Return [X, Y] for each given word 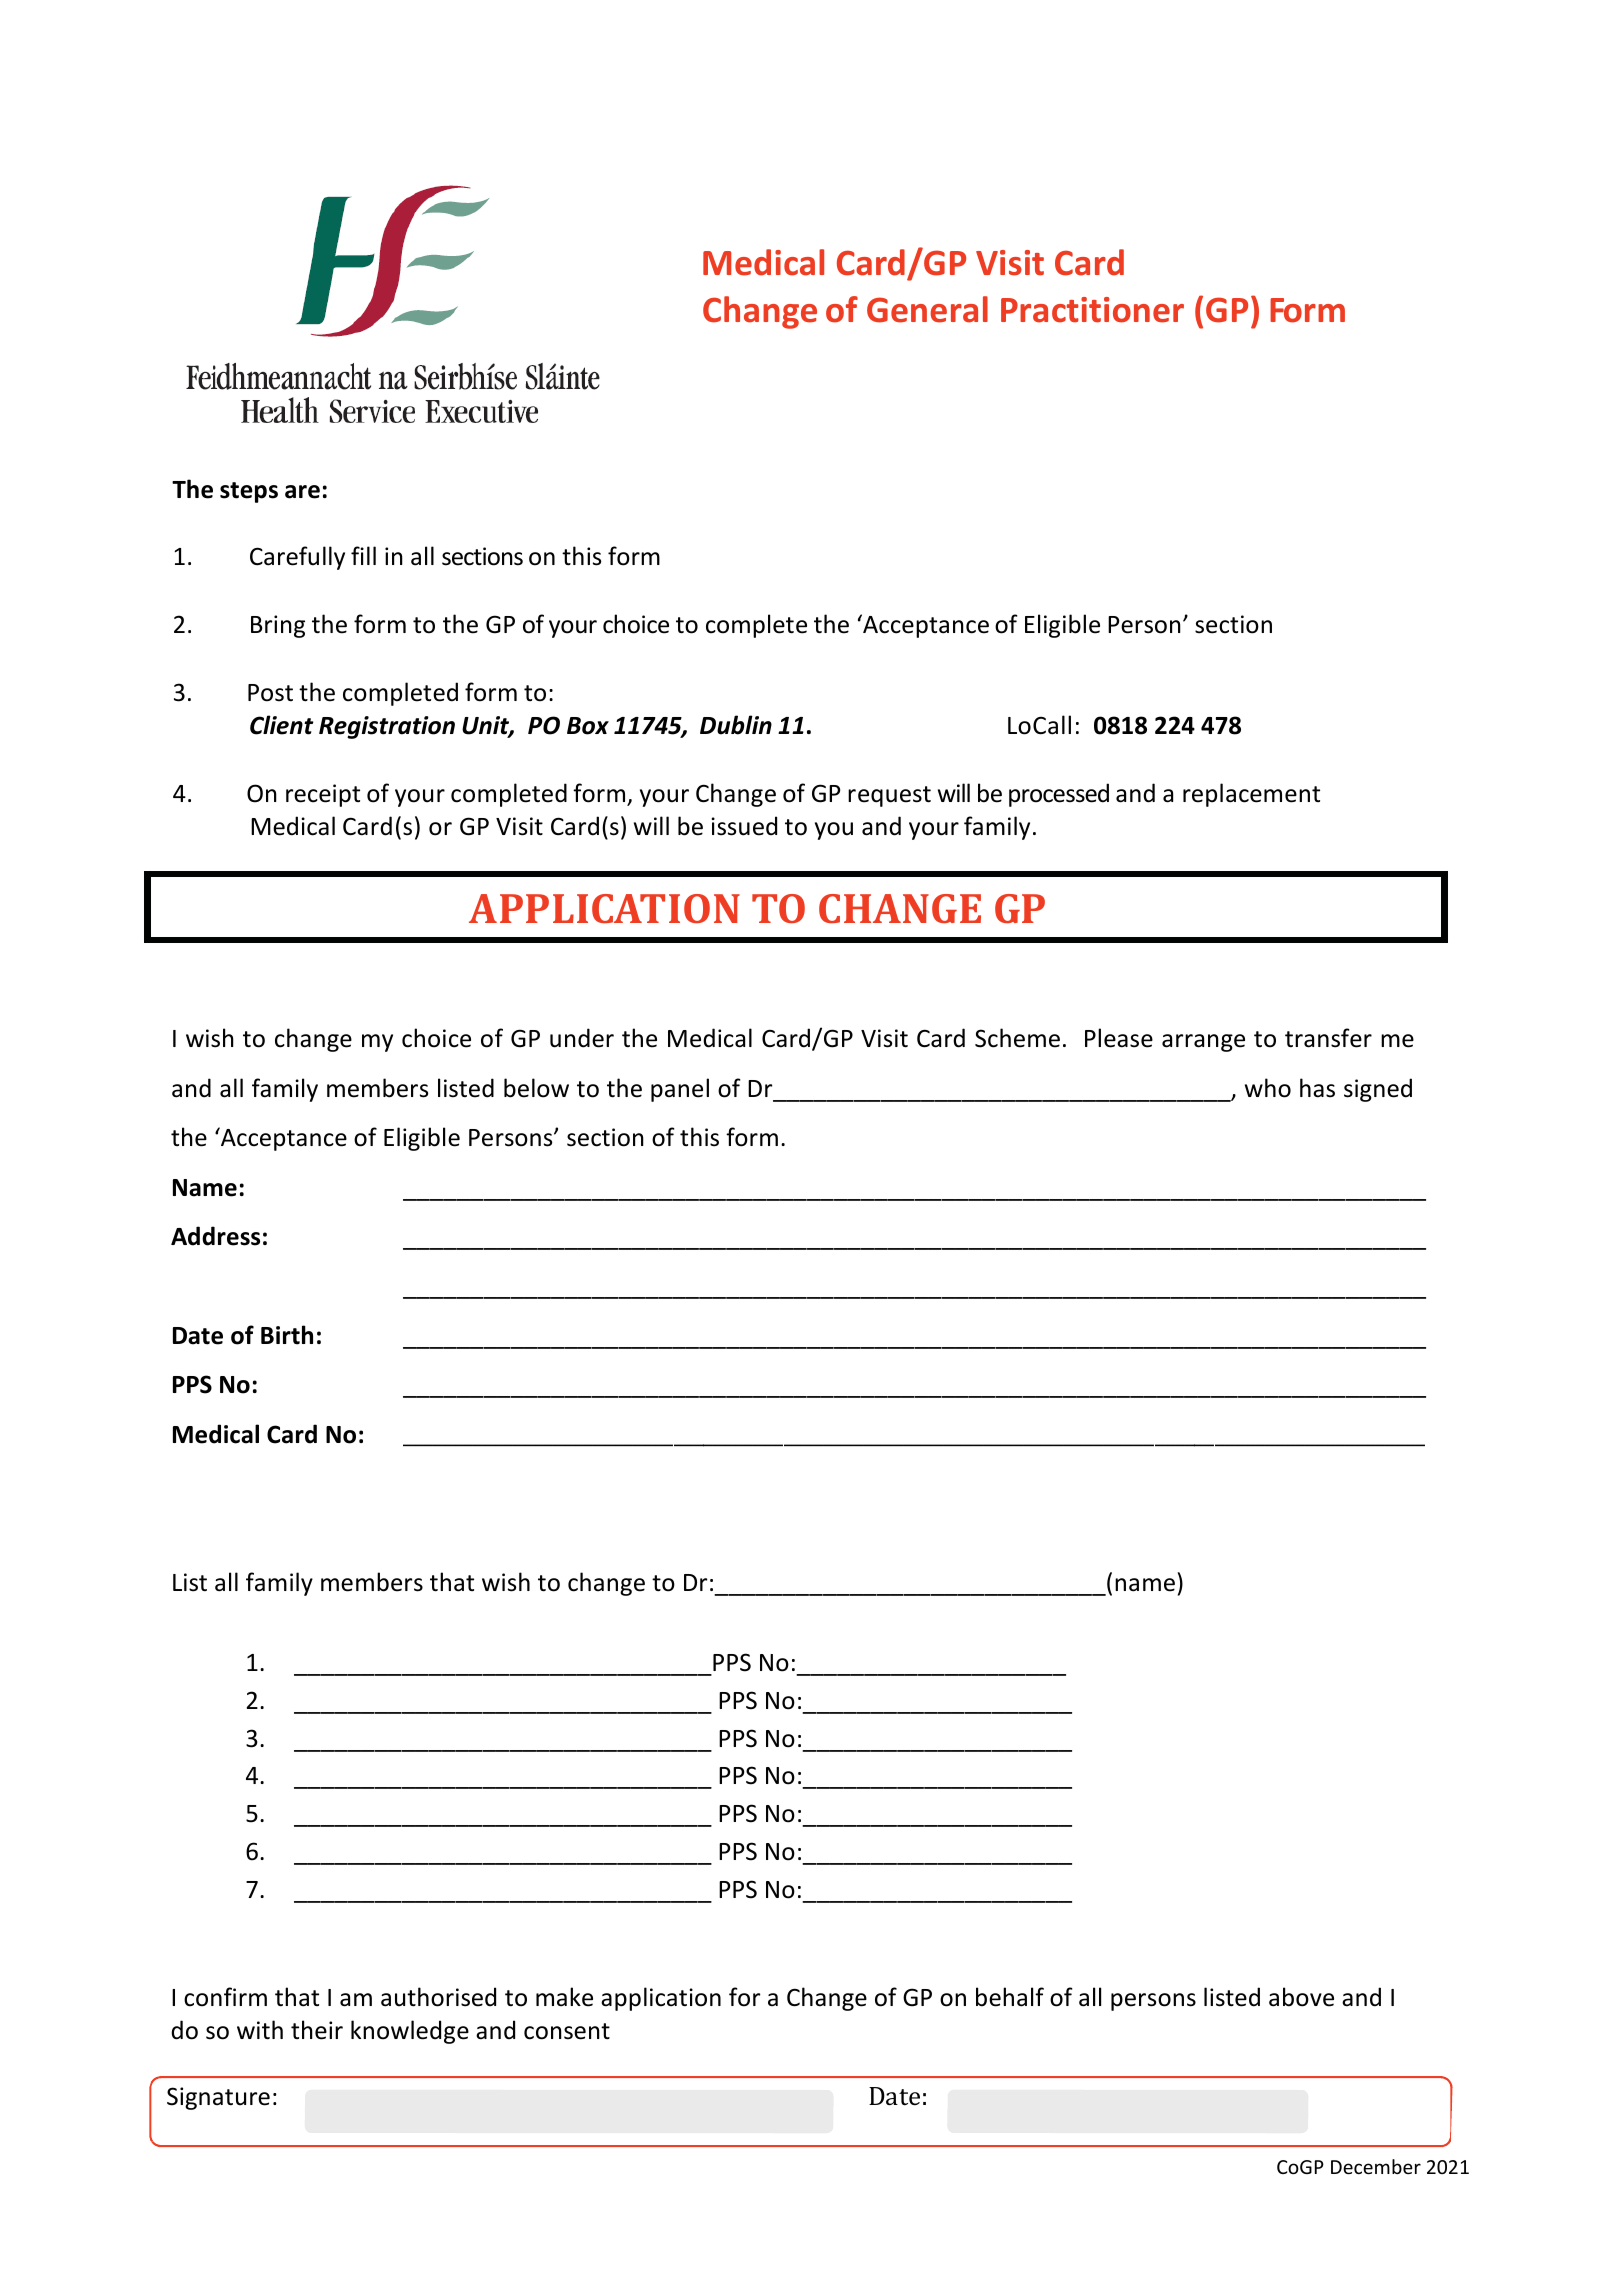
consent [567, 2031]
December [1376, 2166]
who [1268, 1088]
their [317, 2030]
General [927, 309]
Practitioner [1092, 310]
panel [680, 1090]
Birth [287, 1335]
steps [249, 492]
